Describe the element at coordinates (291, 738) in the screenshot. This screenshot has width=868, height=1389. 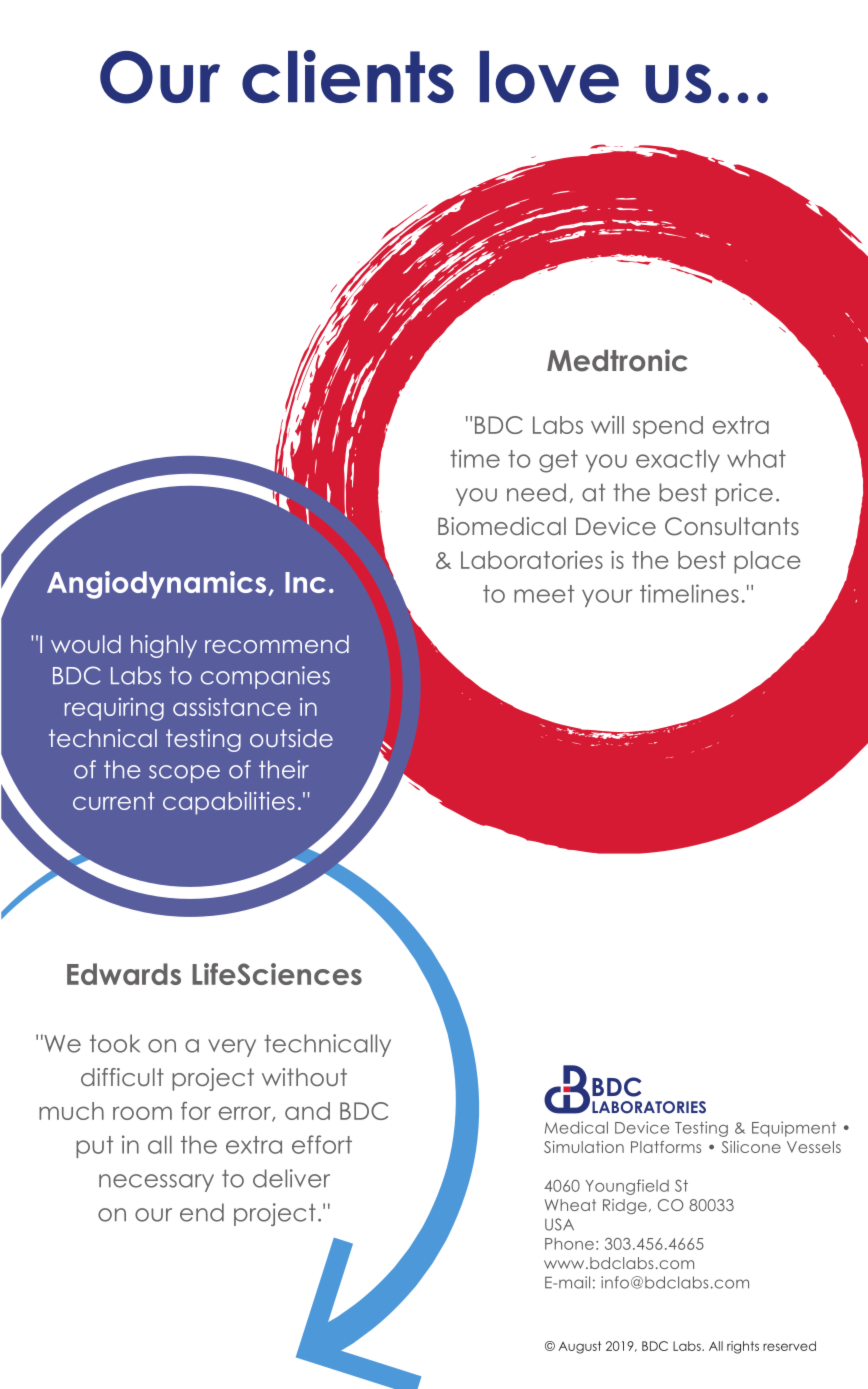
I see `outside` at that location.
